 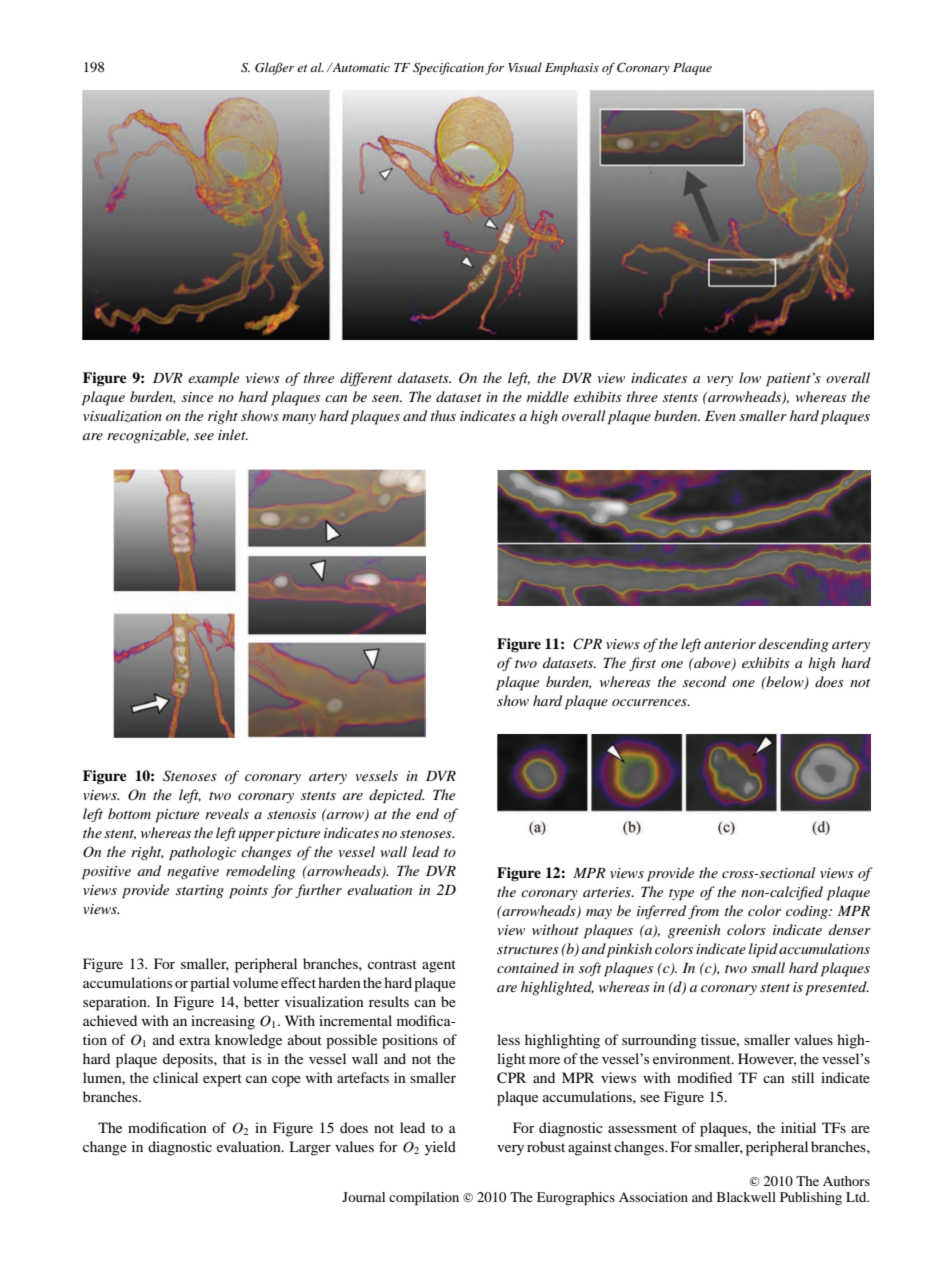 I want to click on thus, so click(x=443, y=415).
